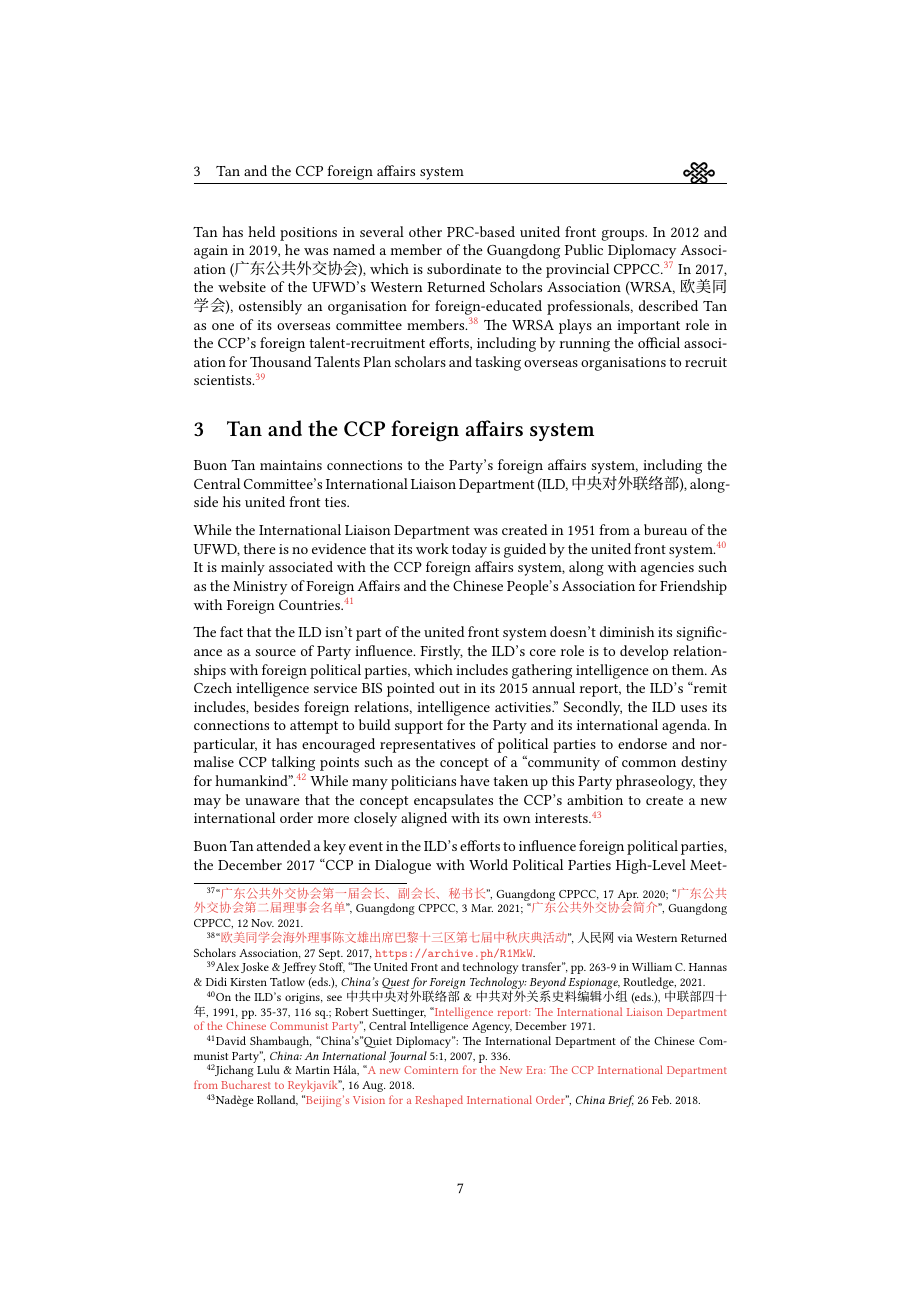 This page has height=1308, width=924. What do you see at coordinates (268, 1069) in the page?
I see `Lulu` at bounding box center [268, 1069].
